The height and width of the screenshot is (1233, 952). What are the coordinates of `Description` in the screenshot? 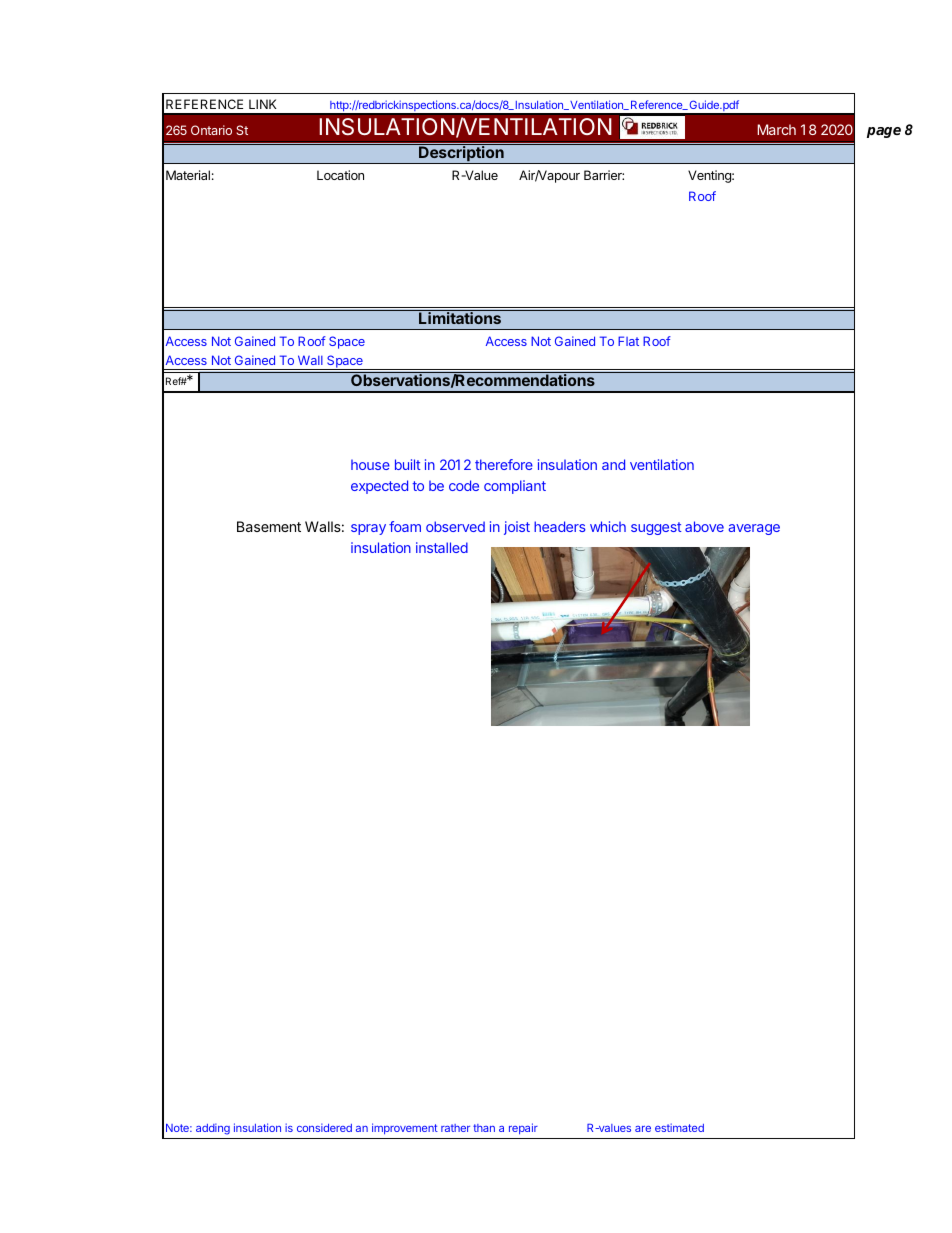 It's located at (461, 155).
